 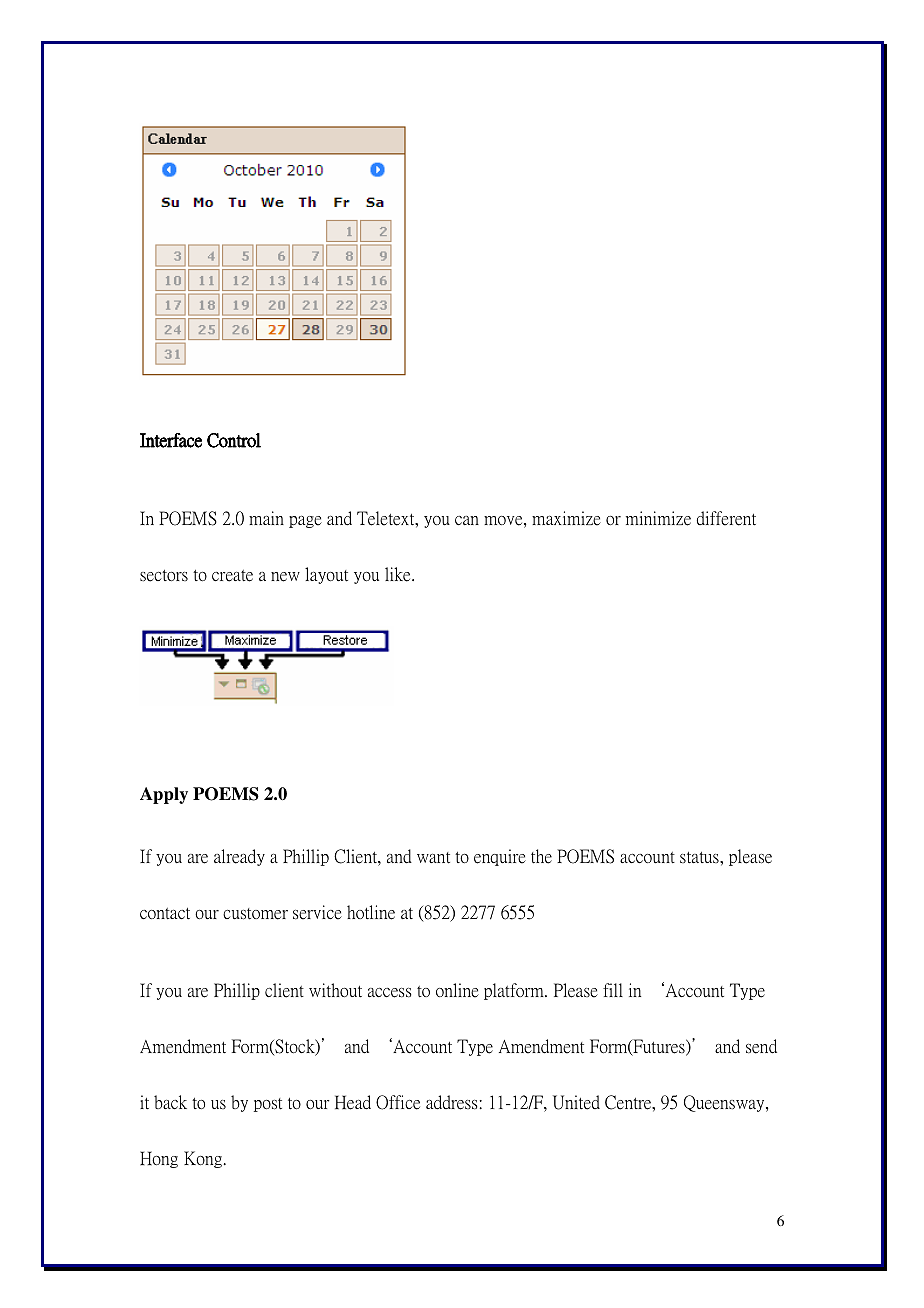 I want to click on status, so click(x=700, y=858).
